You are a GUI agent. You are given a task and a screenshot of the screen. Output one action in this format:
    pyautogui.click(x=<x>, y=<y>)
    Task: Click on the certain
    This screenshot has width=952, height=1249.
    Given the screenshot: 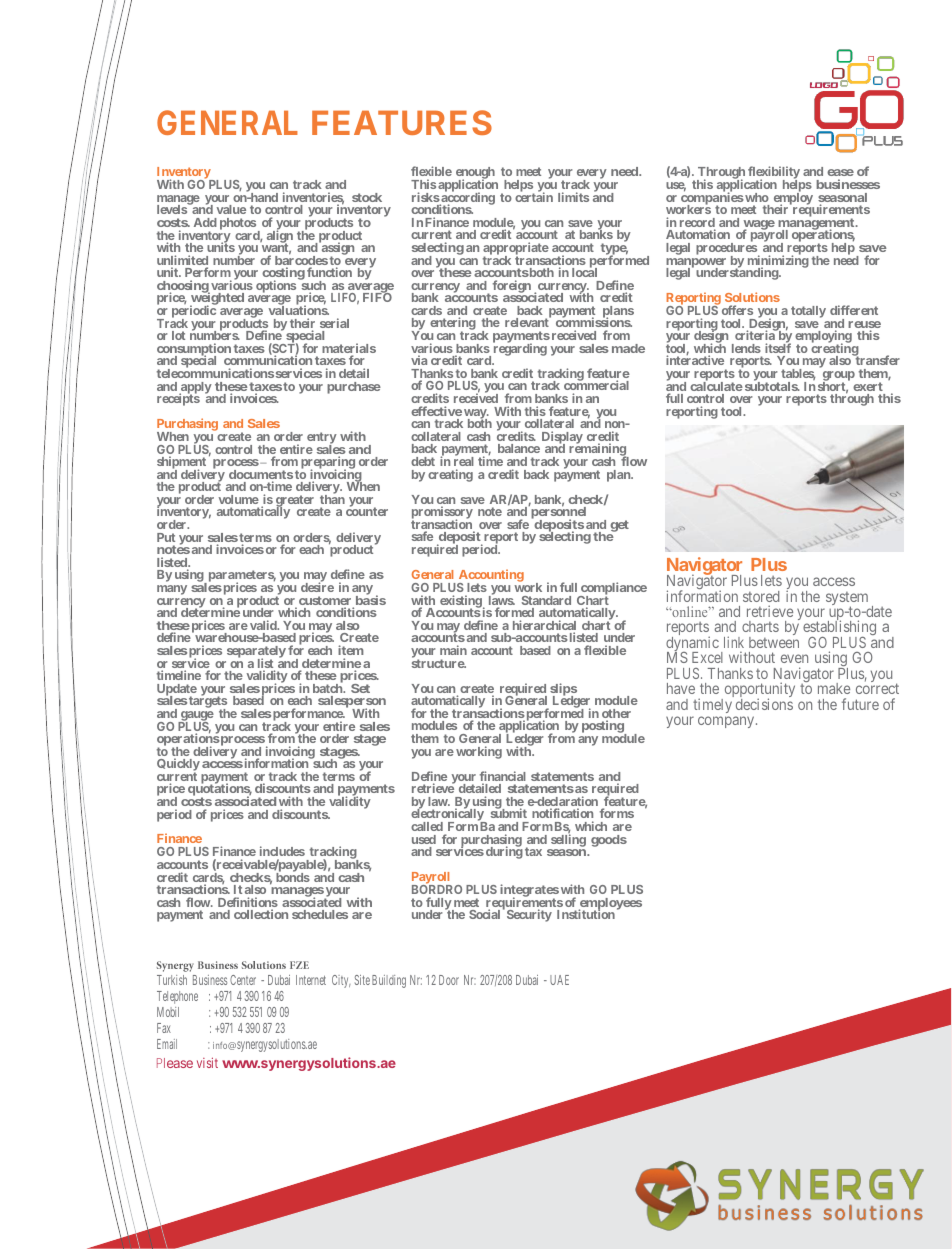 What is the action you would take?
    pyautogui.click(x=534, y=196)
